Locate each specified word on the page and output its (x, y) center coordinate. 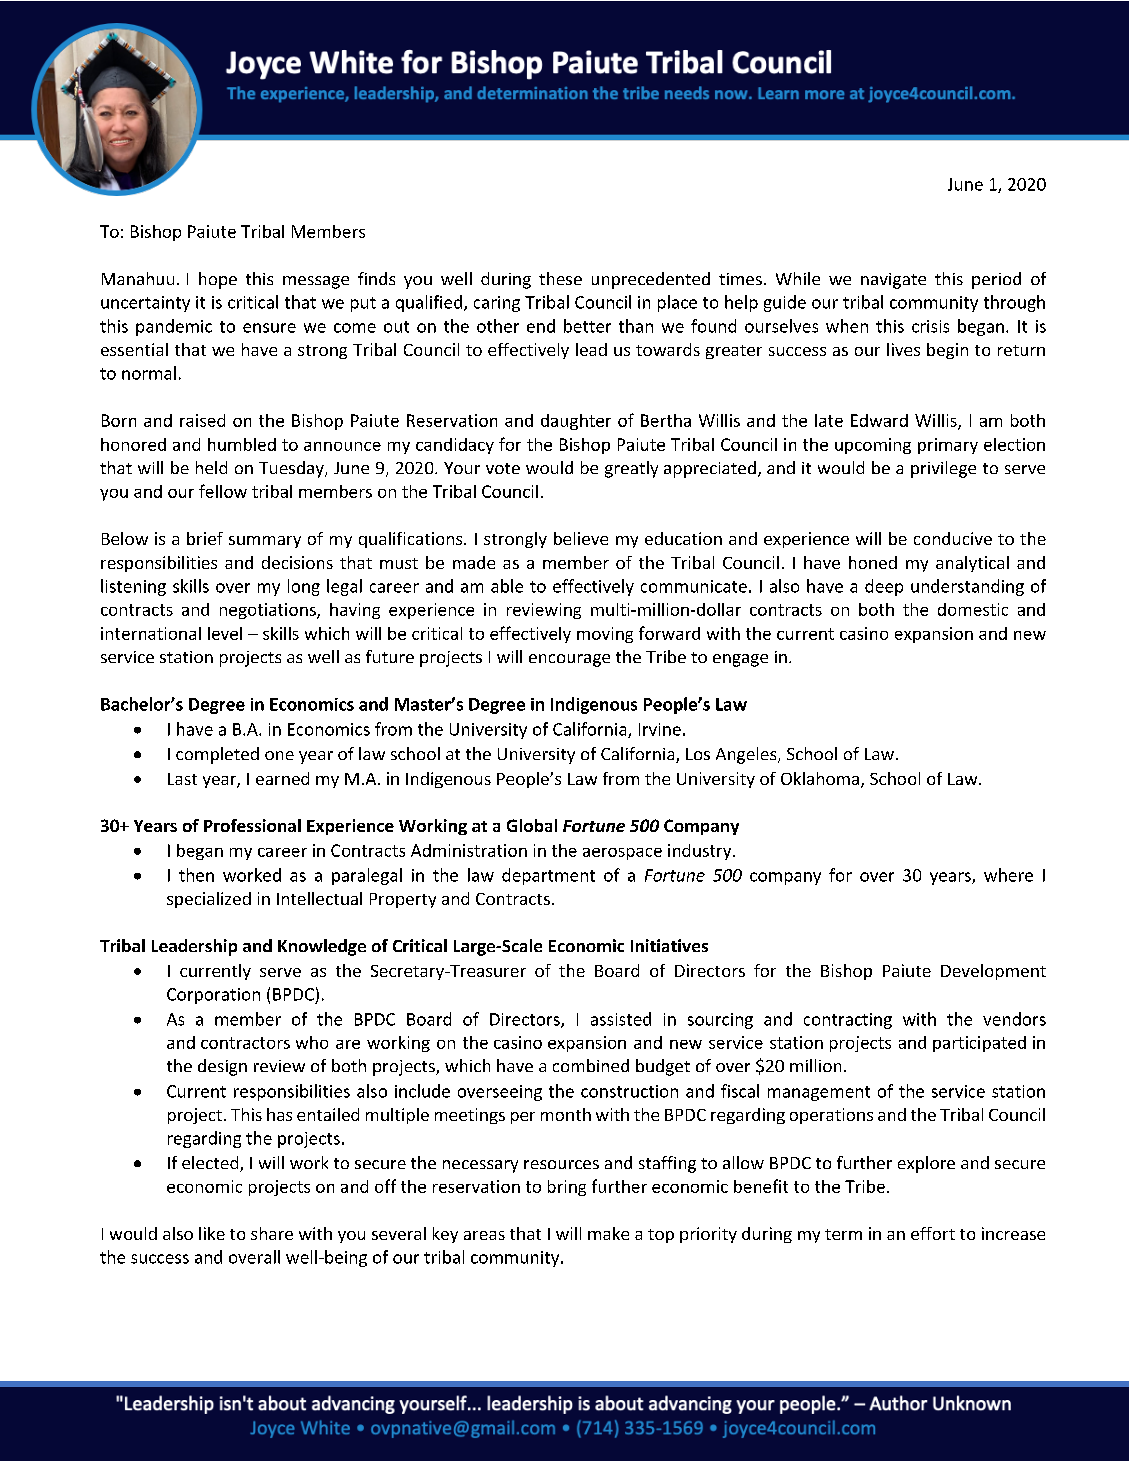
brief (205, 538)
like (212, 1233)
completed (217, 755)
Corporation (213, 996)
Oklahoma (820, 778)
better (587, 326)
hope (218, 280)
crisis (930, 326)
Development (993, 972)
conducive (953, 538)
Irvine (660, 729)
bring (567, 1188)
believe (581, 538)
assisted (621, 1019)
